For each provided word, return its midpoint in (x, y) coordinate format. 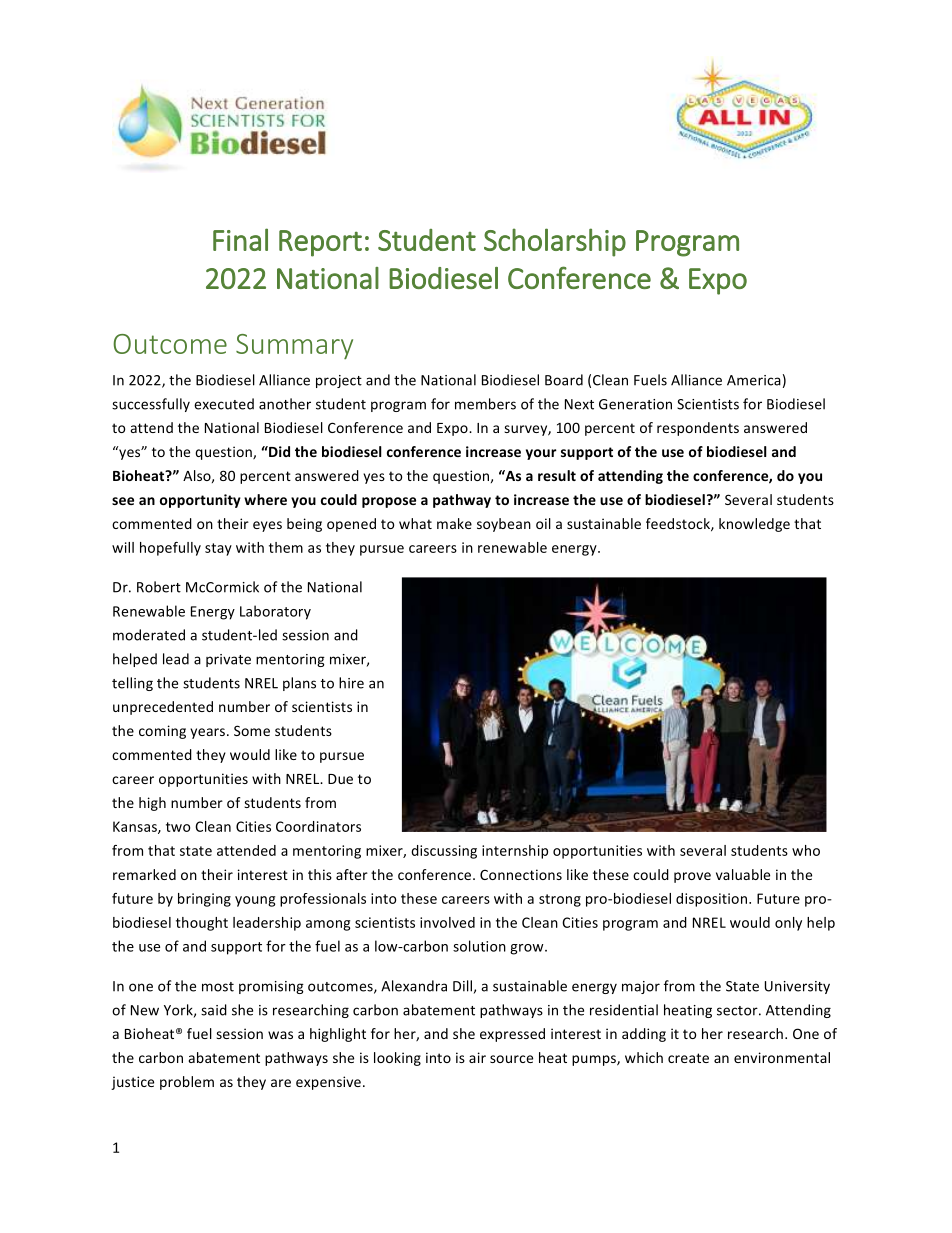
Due (340, 779)
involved (447, 922)
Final (240, 239)
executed (224, 404)
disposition (713, 900)
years (209, 733)
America (754, 380)
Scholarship (555, 242)
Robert (159, 587)
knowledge (754, 525)
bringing (204, 900)
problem (187, 1083)
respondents (698, 429)
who (806, 850)
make (454, 523)
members (485, 404)
